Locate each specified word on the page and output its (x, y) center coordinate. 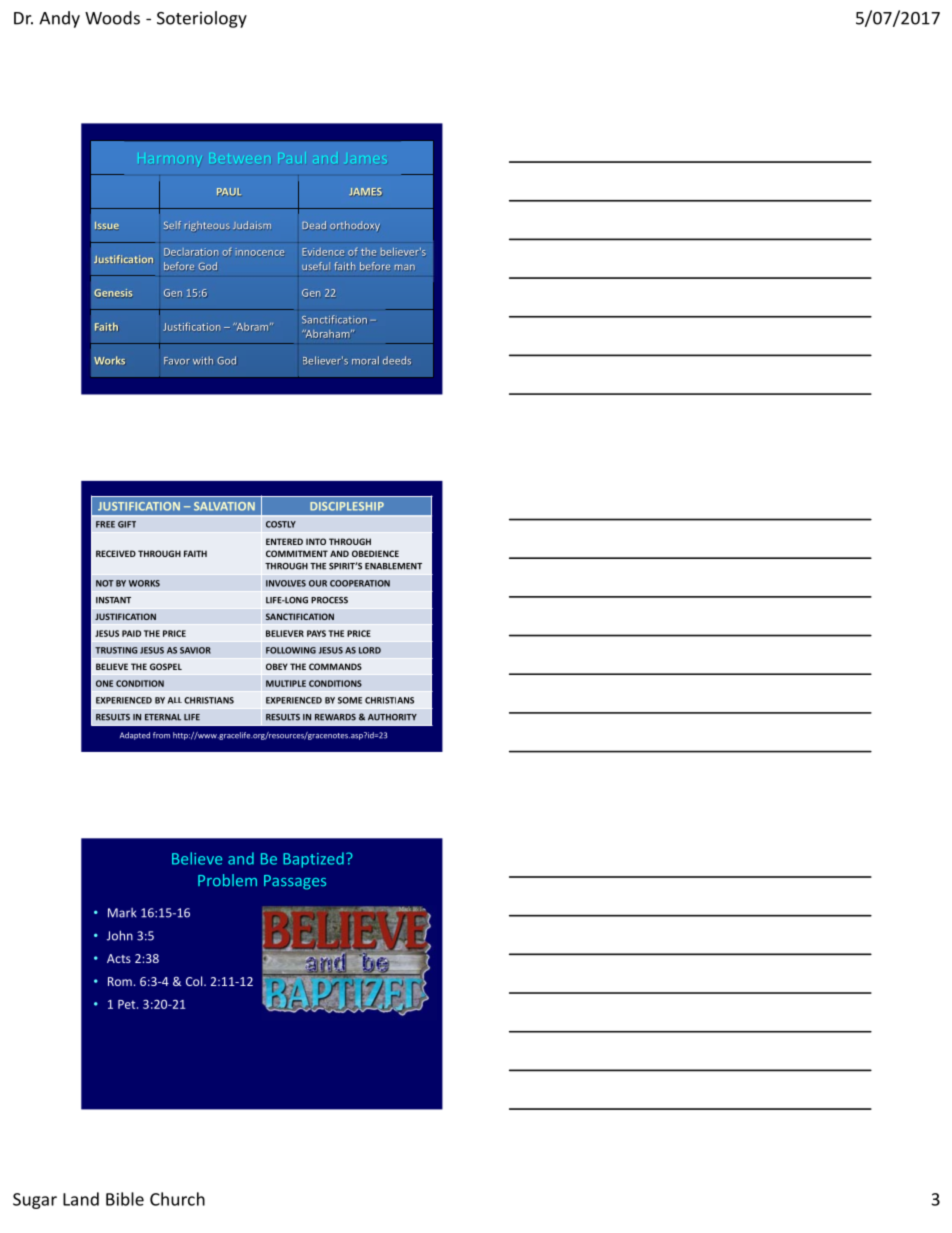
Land (81, 1199)
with (203, 360)
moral (365, 360)
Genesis (113, 293)
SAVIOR (195, 650)
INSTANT (113, 600)
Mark (122, 913)
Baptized (313, 860)
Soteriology (202, 19)
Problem (227, 880)
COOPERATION (360, 583)
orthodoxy (355, 226)
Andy (59, 19)
